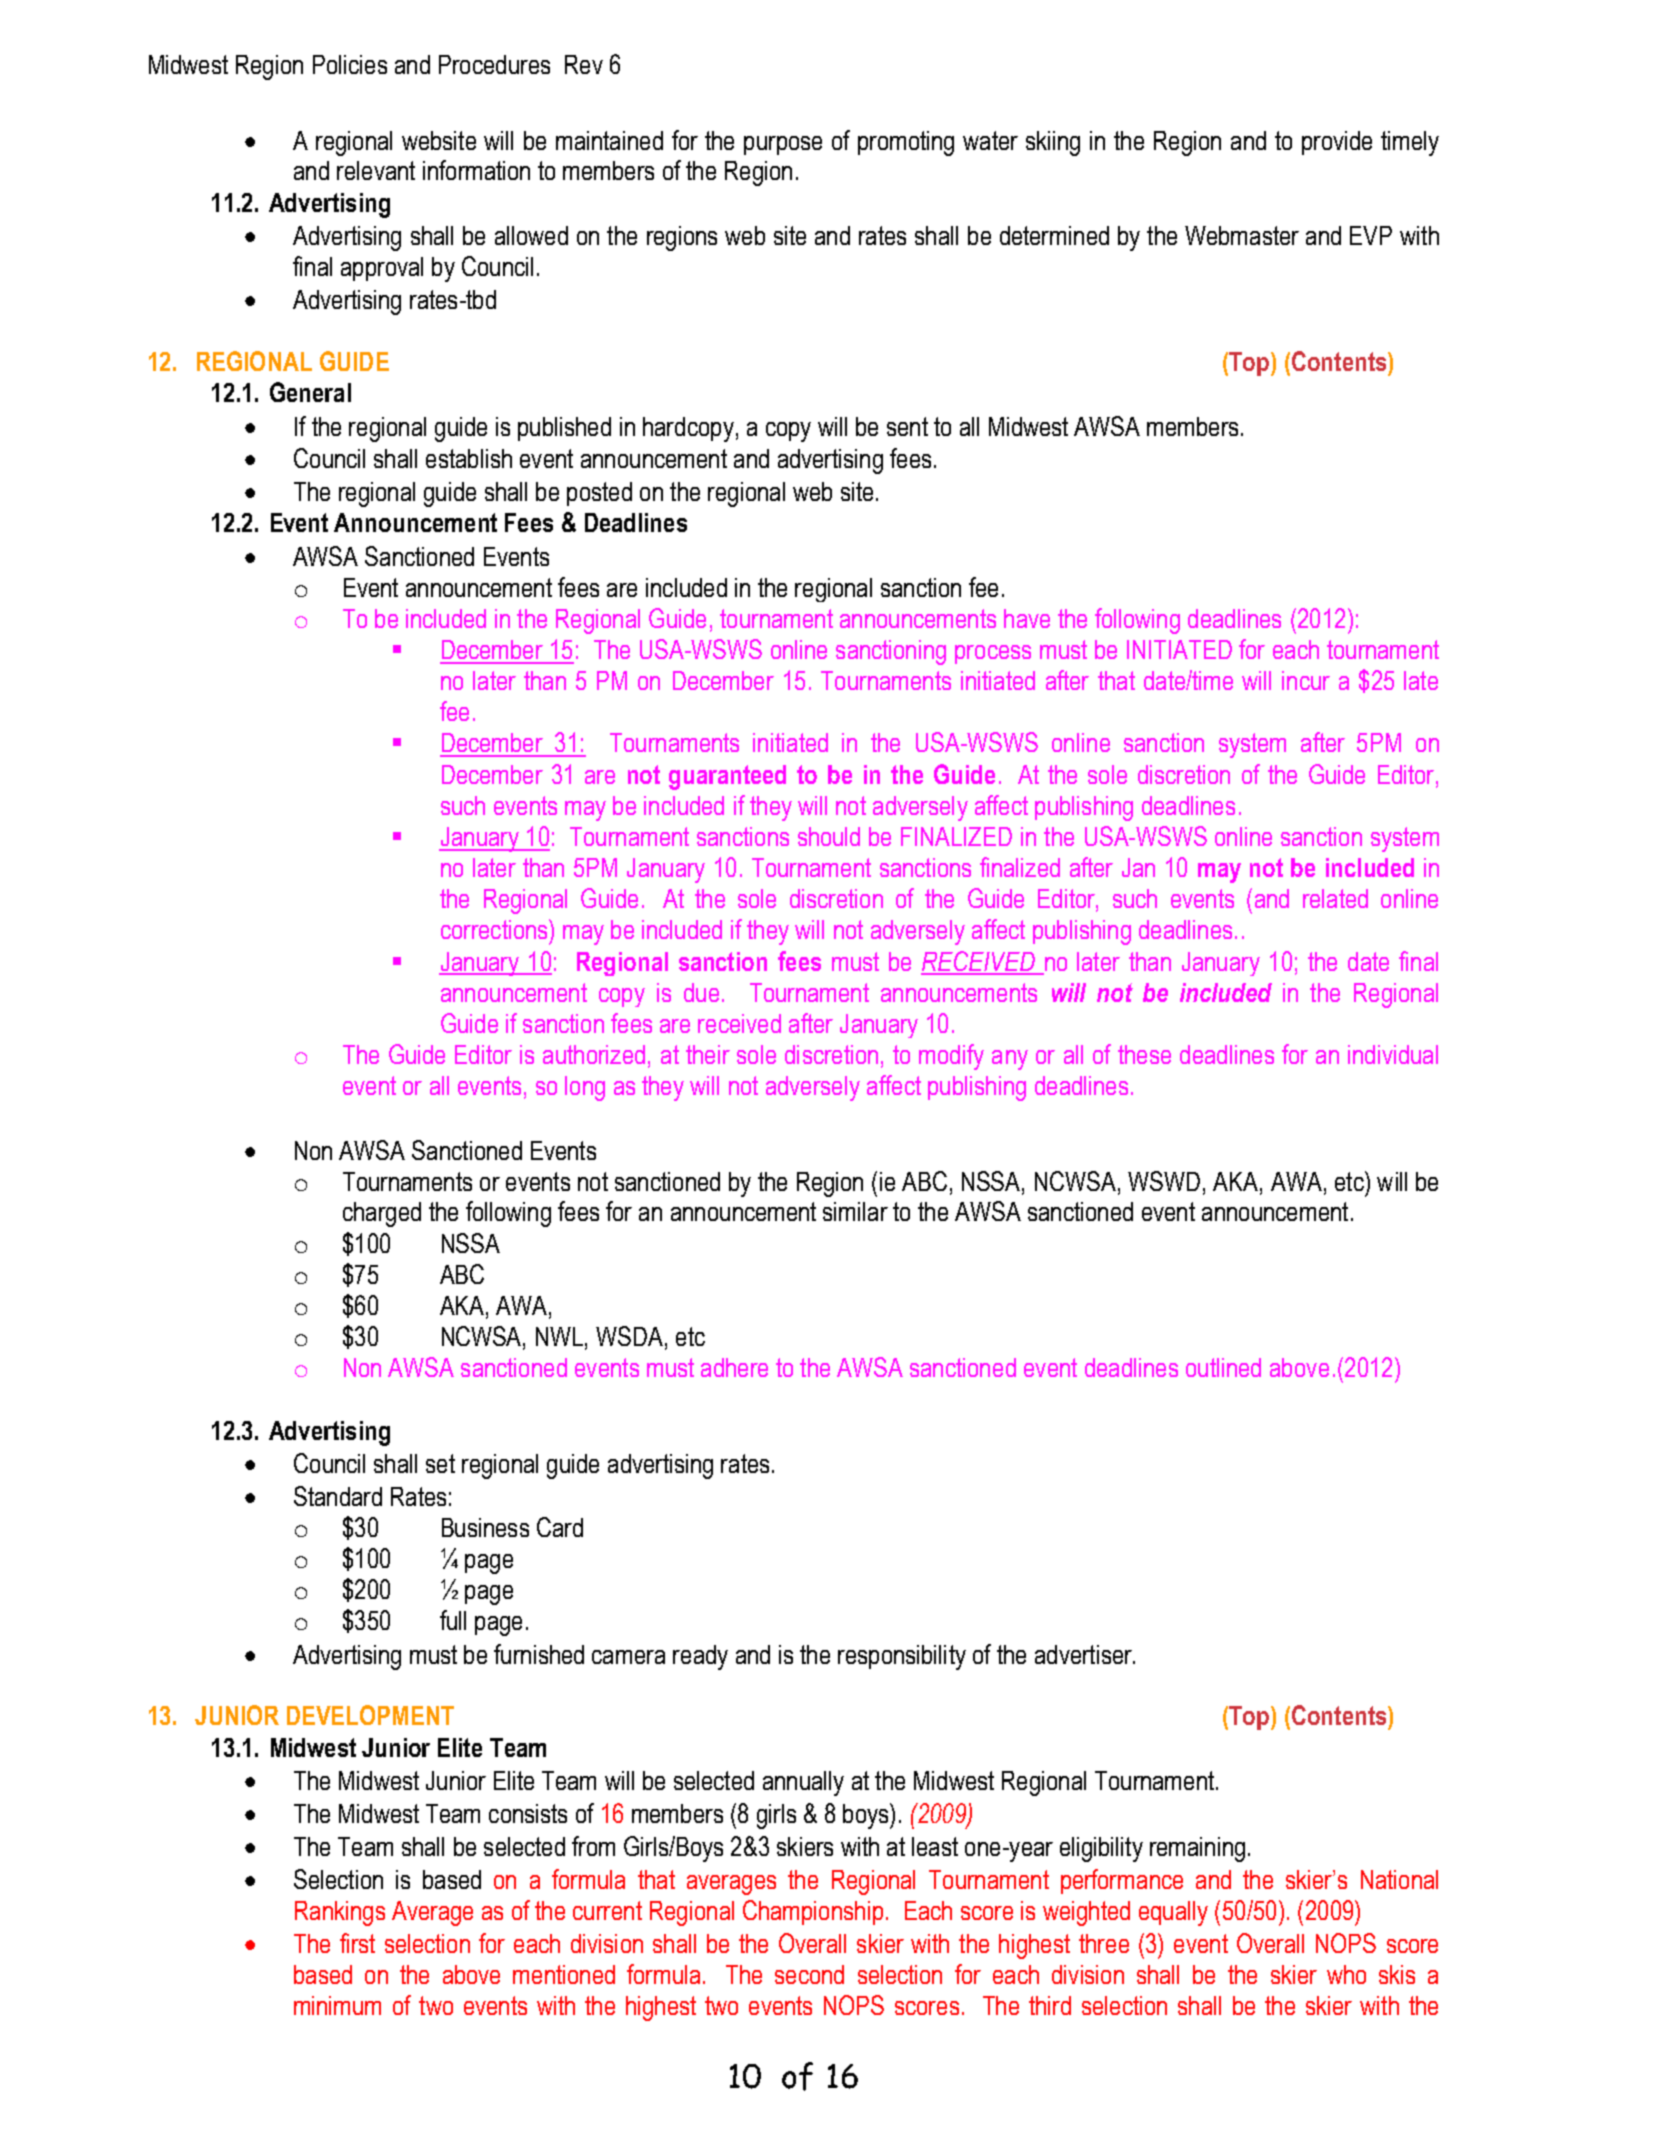 The image size is (1661, 2150). I want to click on promoting, so click(906, 143).
